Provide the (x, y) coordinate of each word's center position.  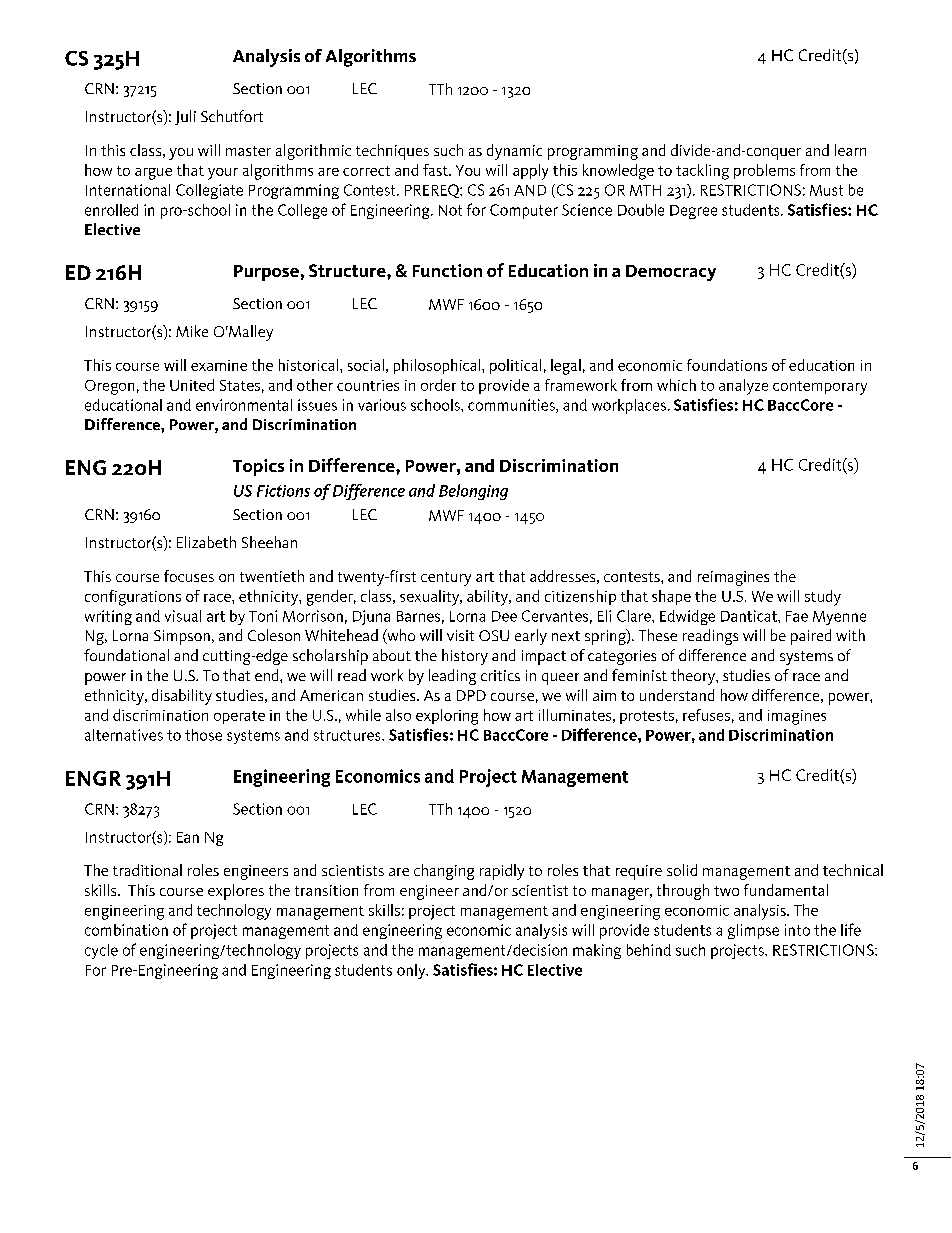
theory (694, 677)
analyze (743, 387)
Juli (185, 117)
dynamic (514, 152)
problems (764, 171)
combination (126, 930)
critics (500, 675)
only (412, 971)
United (192, 385)
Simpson (182, 637)
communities (512, 406)
